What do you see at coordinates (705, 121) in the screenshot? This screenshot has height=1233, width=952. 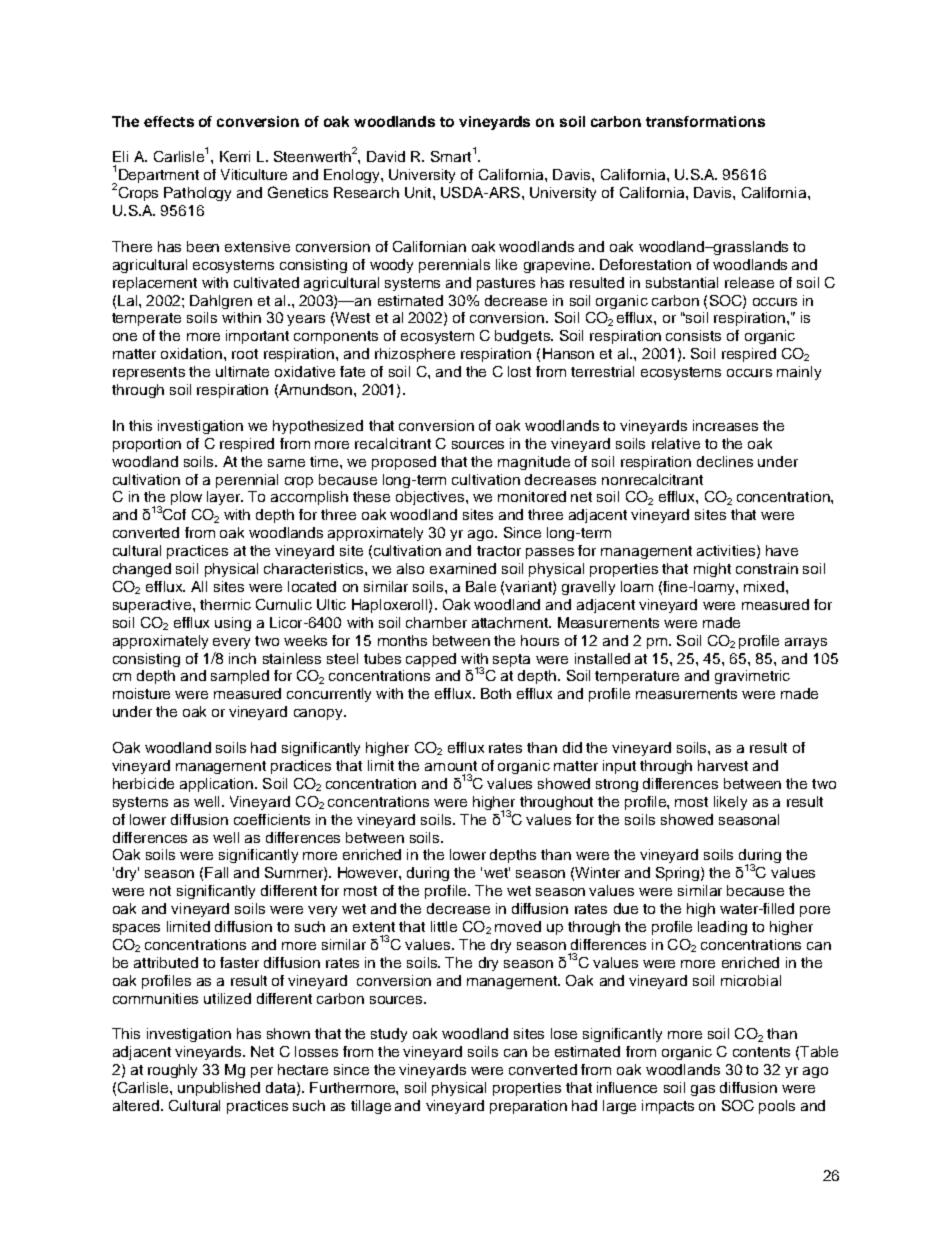 I see `transformations` at bounding box center [705, 121].
